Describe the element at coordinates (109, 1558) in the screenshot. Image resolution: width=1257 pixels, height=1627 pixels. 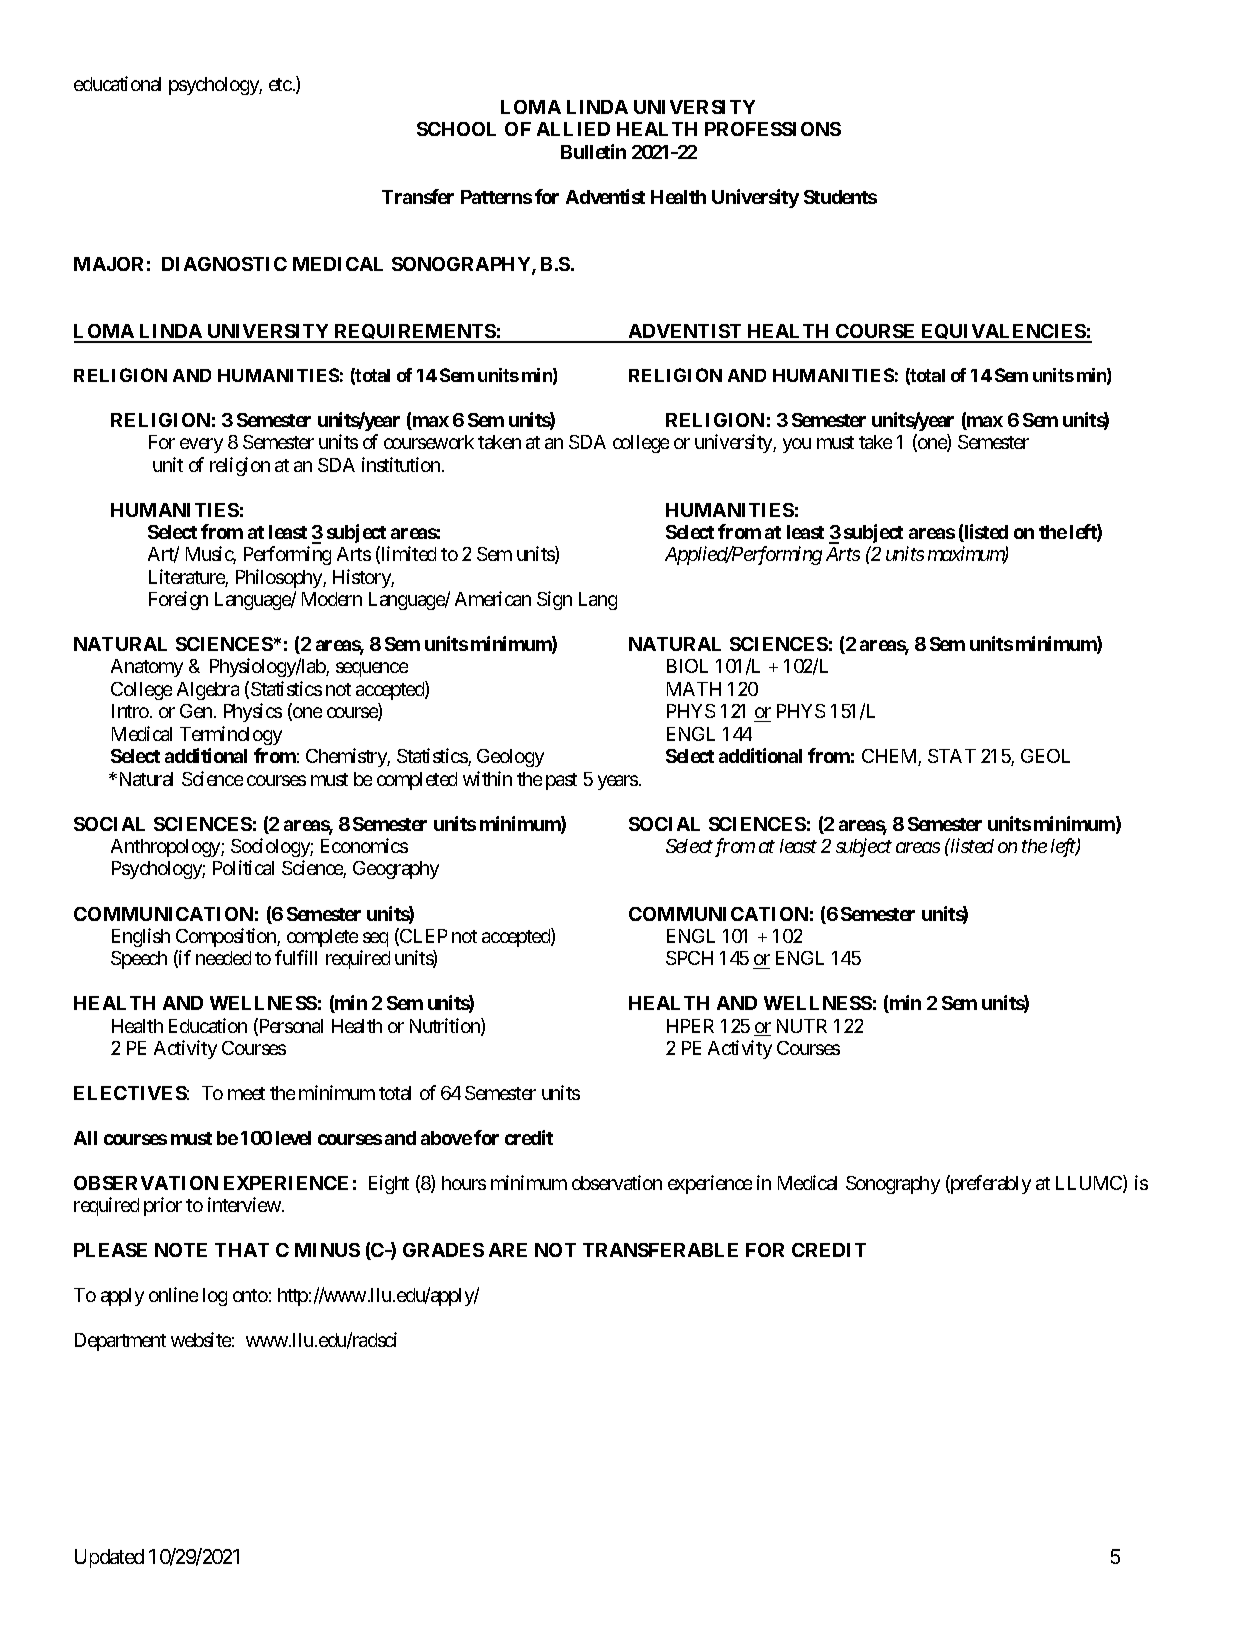
I see `Updated` at that location.
